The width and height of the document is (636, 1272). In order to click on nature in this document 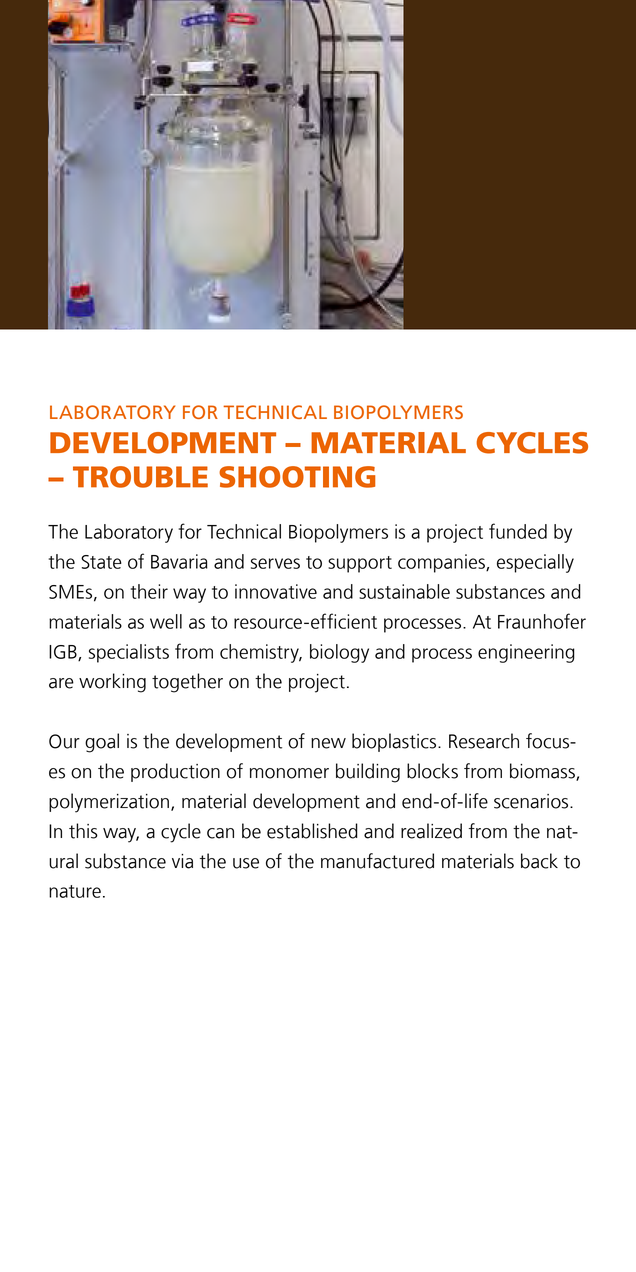, I will do `click(75, 891)`.
